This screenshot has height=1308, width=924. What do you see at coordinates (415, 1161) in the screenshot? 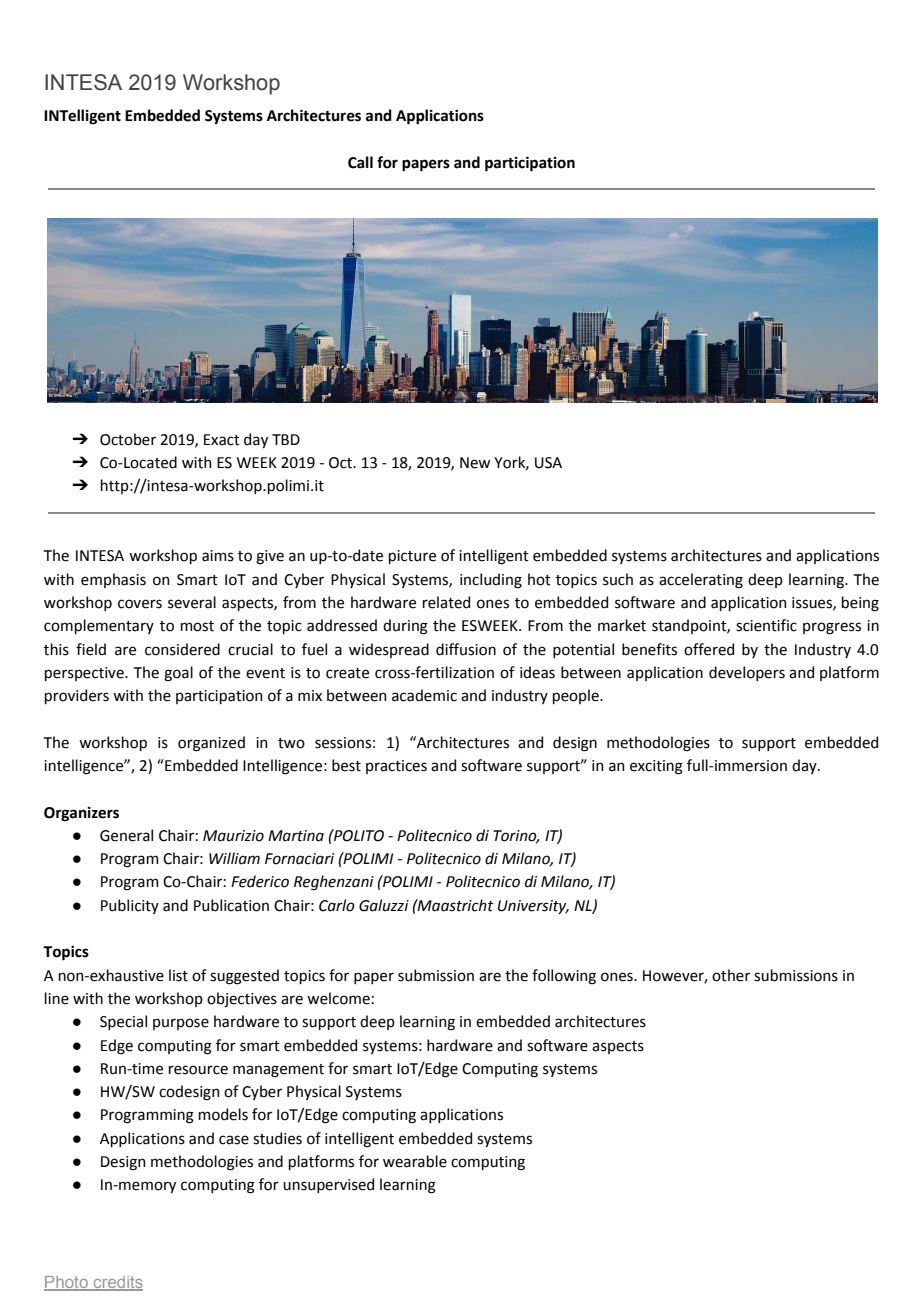
I see `wearable` at bounding box center [415, 1161].
